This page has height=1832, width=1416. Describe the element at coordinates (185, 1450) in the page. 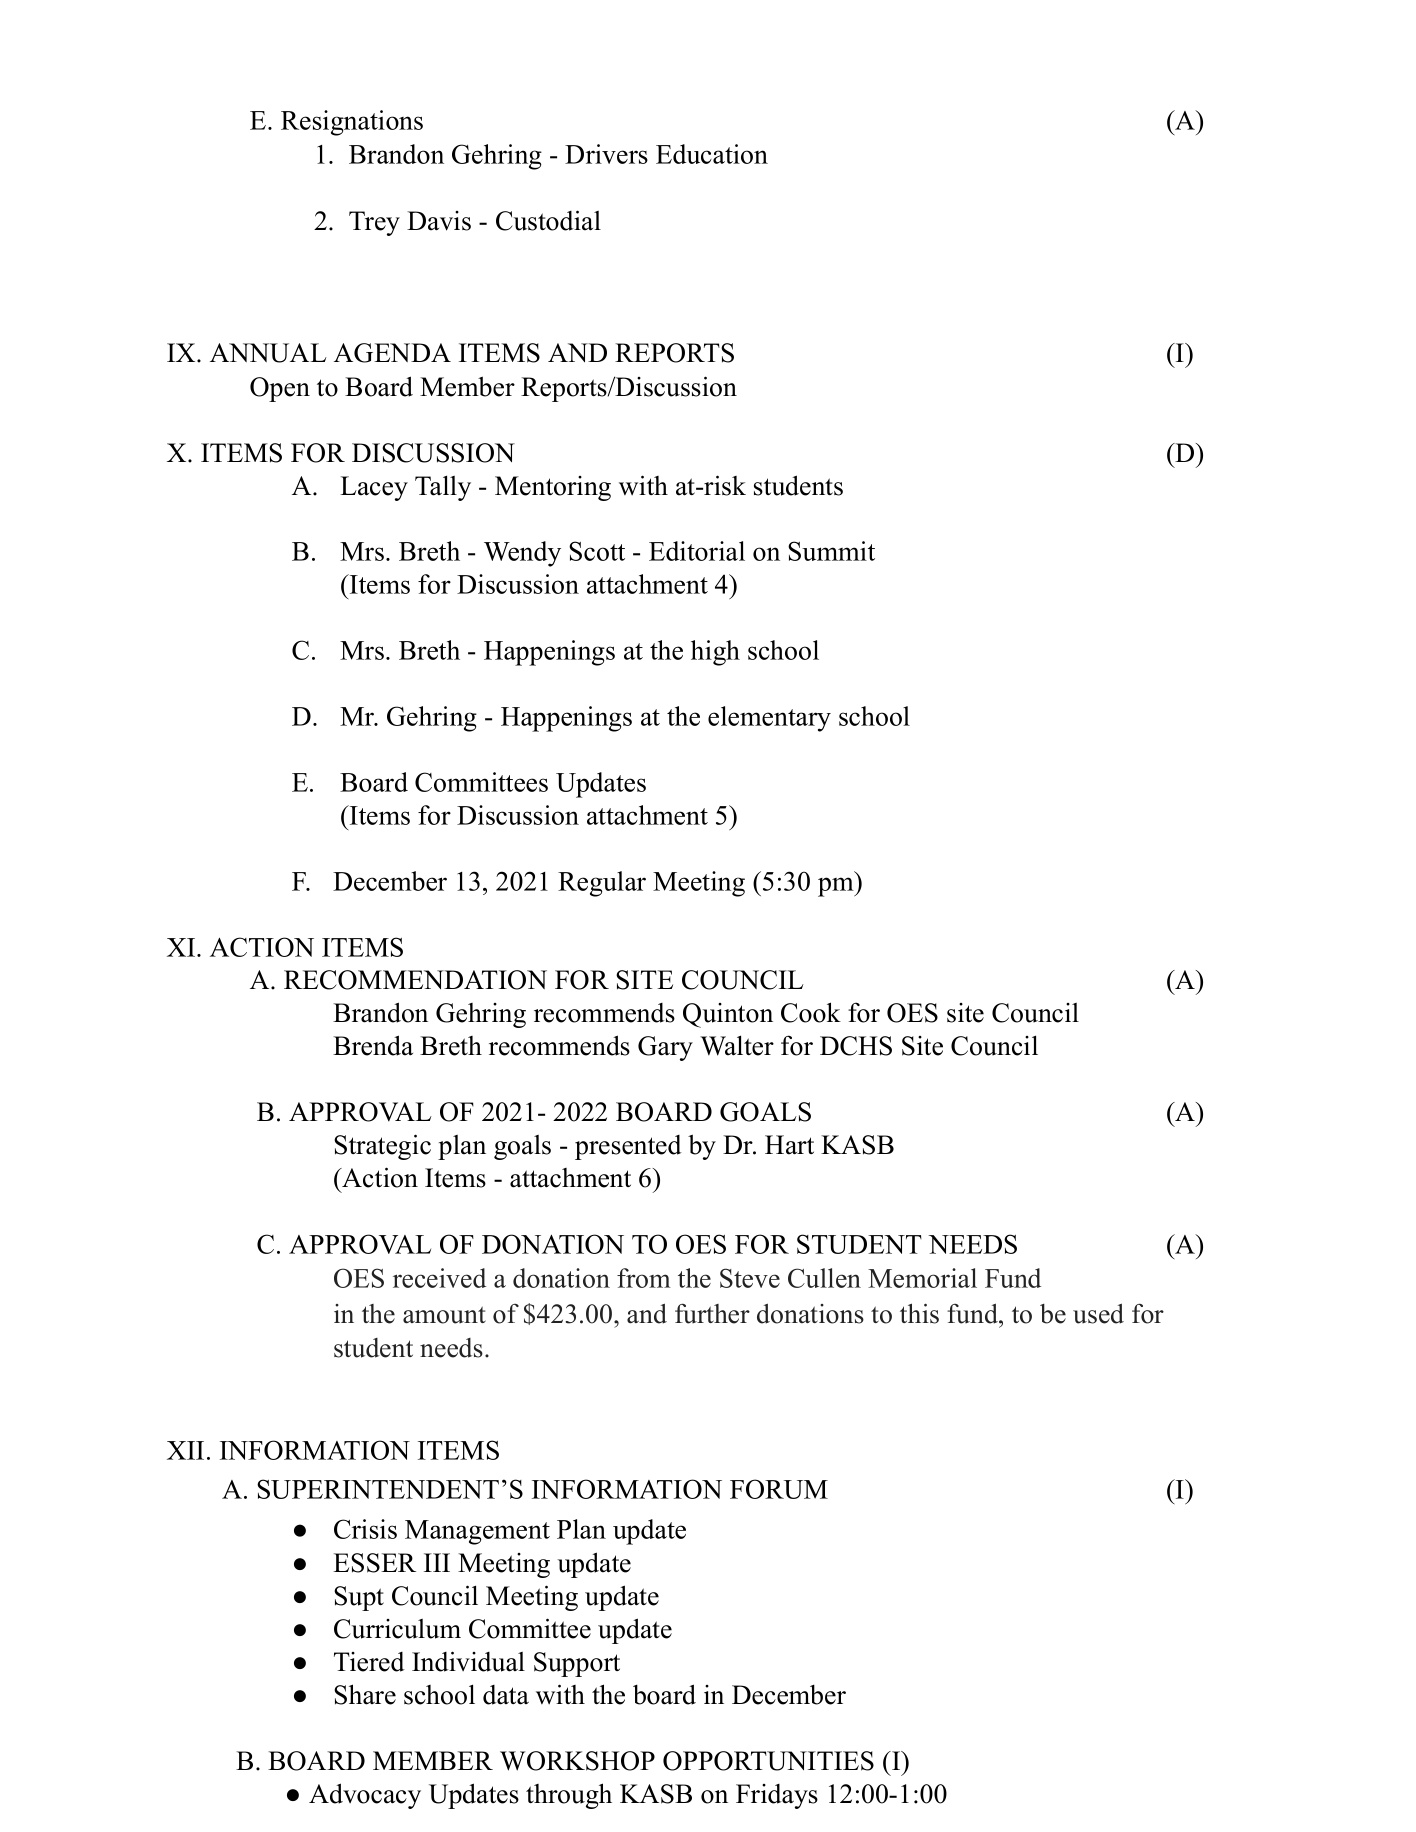

I see `XII` at that location.
